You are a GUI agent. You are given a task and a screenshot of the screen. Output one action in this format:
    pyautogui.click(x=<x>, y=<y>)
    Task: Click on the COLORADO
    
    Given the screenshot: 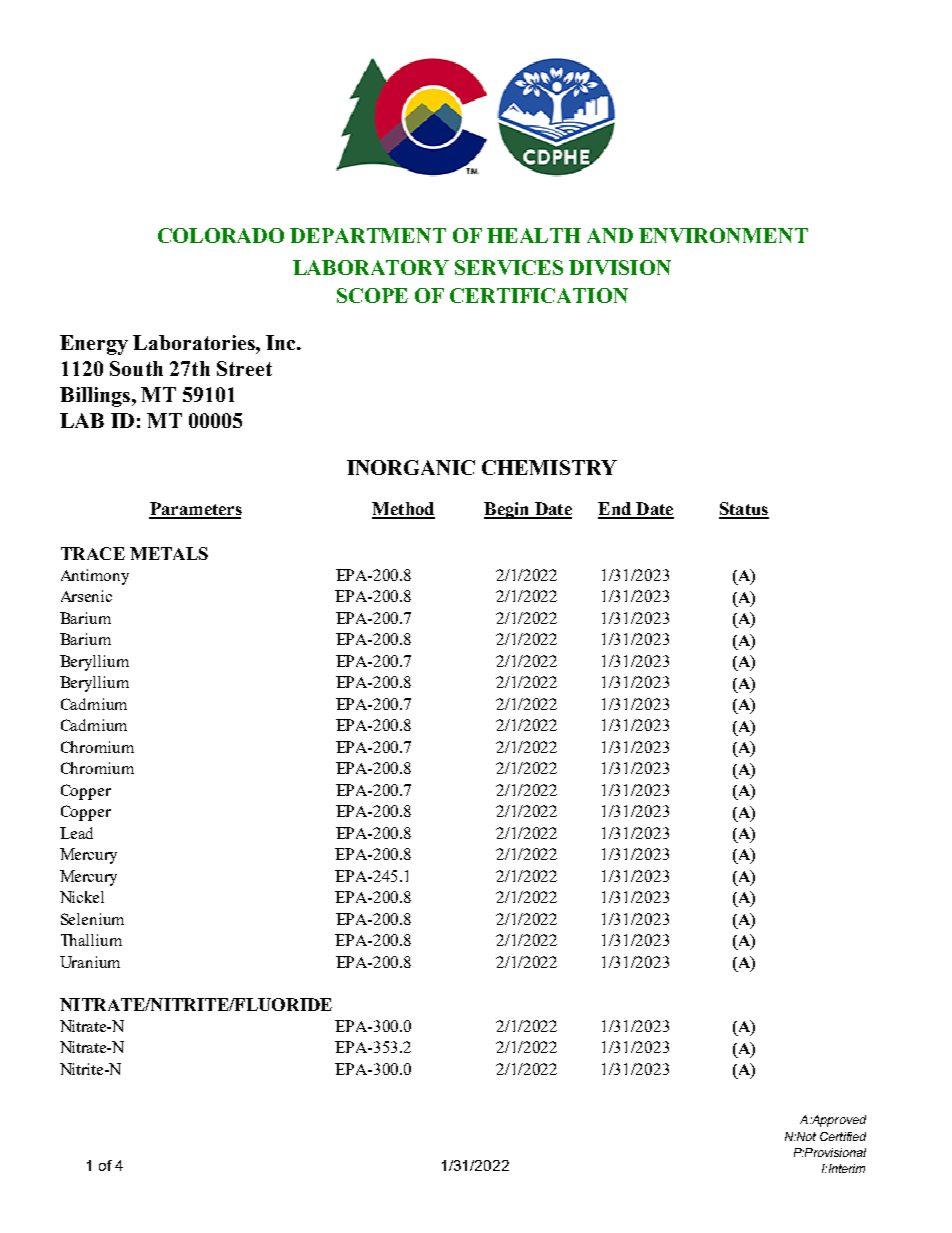 What is the action you would take?
    pyautogui.click(x=221, y=235)
